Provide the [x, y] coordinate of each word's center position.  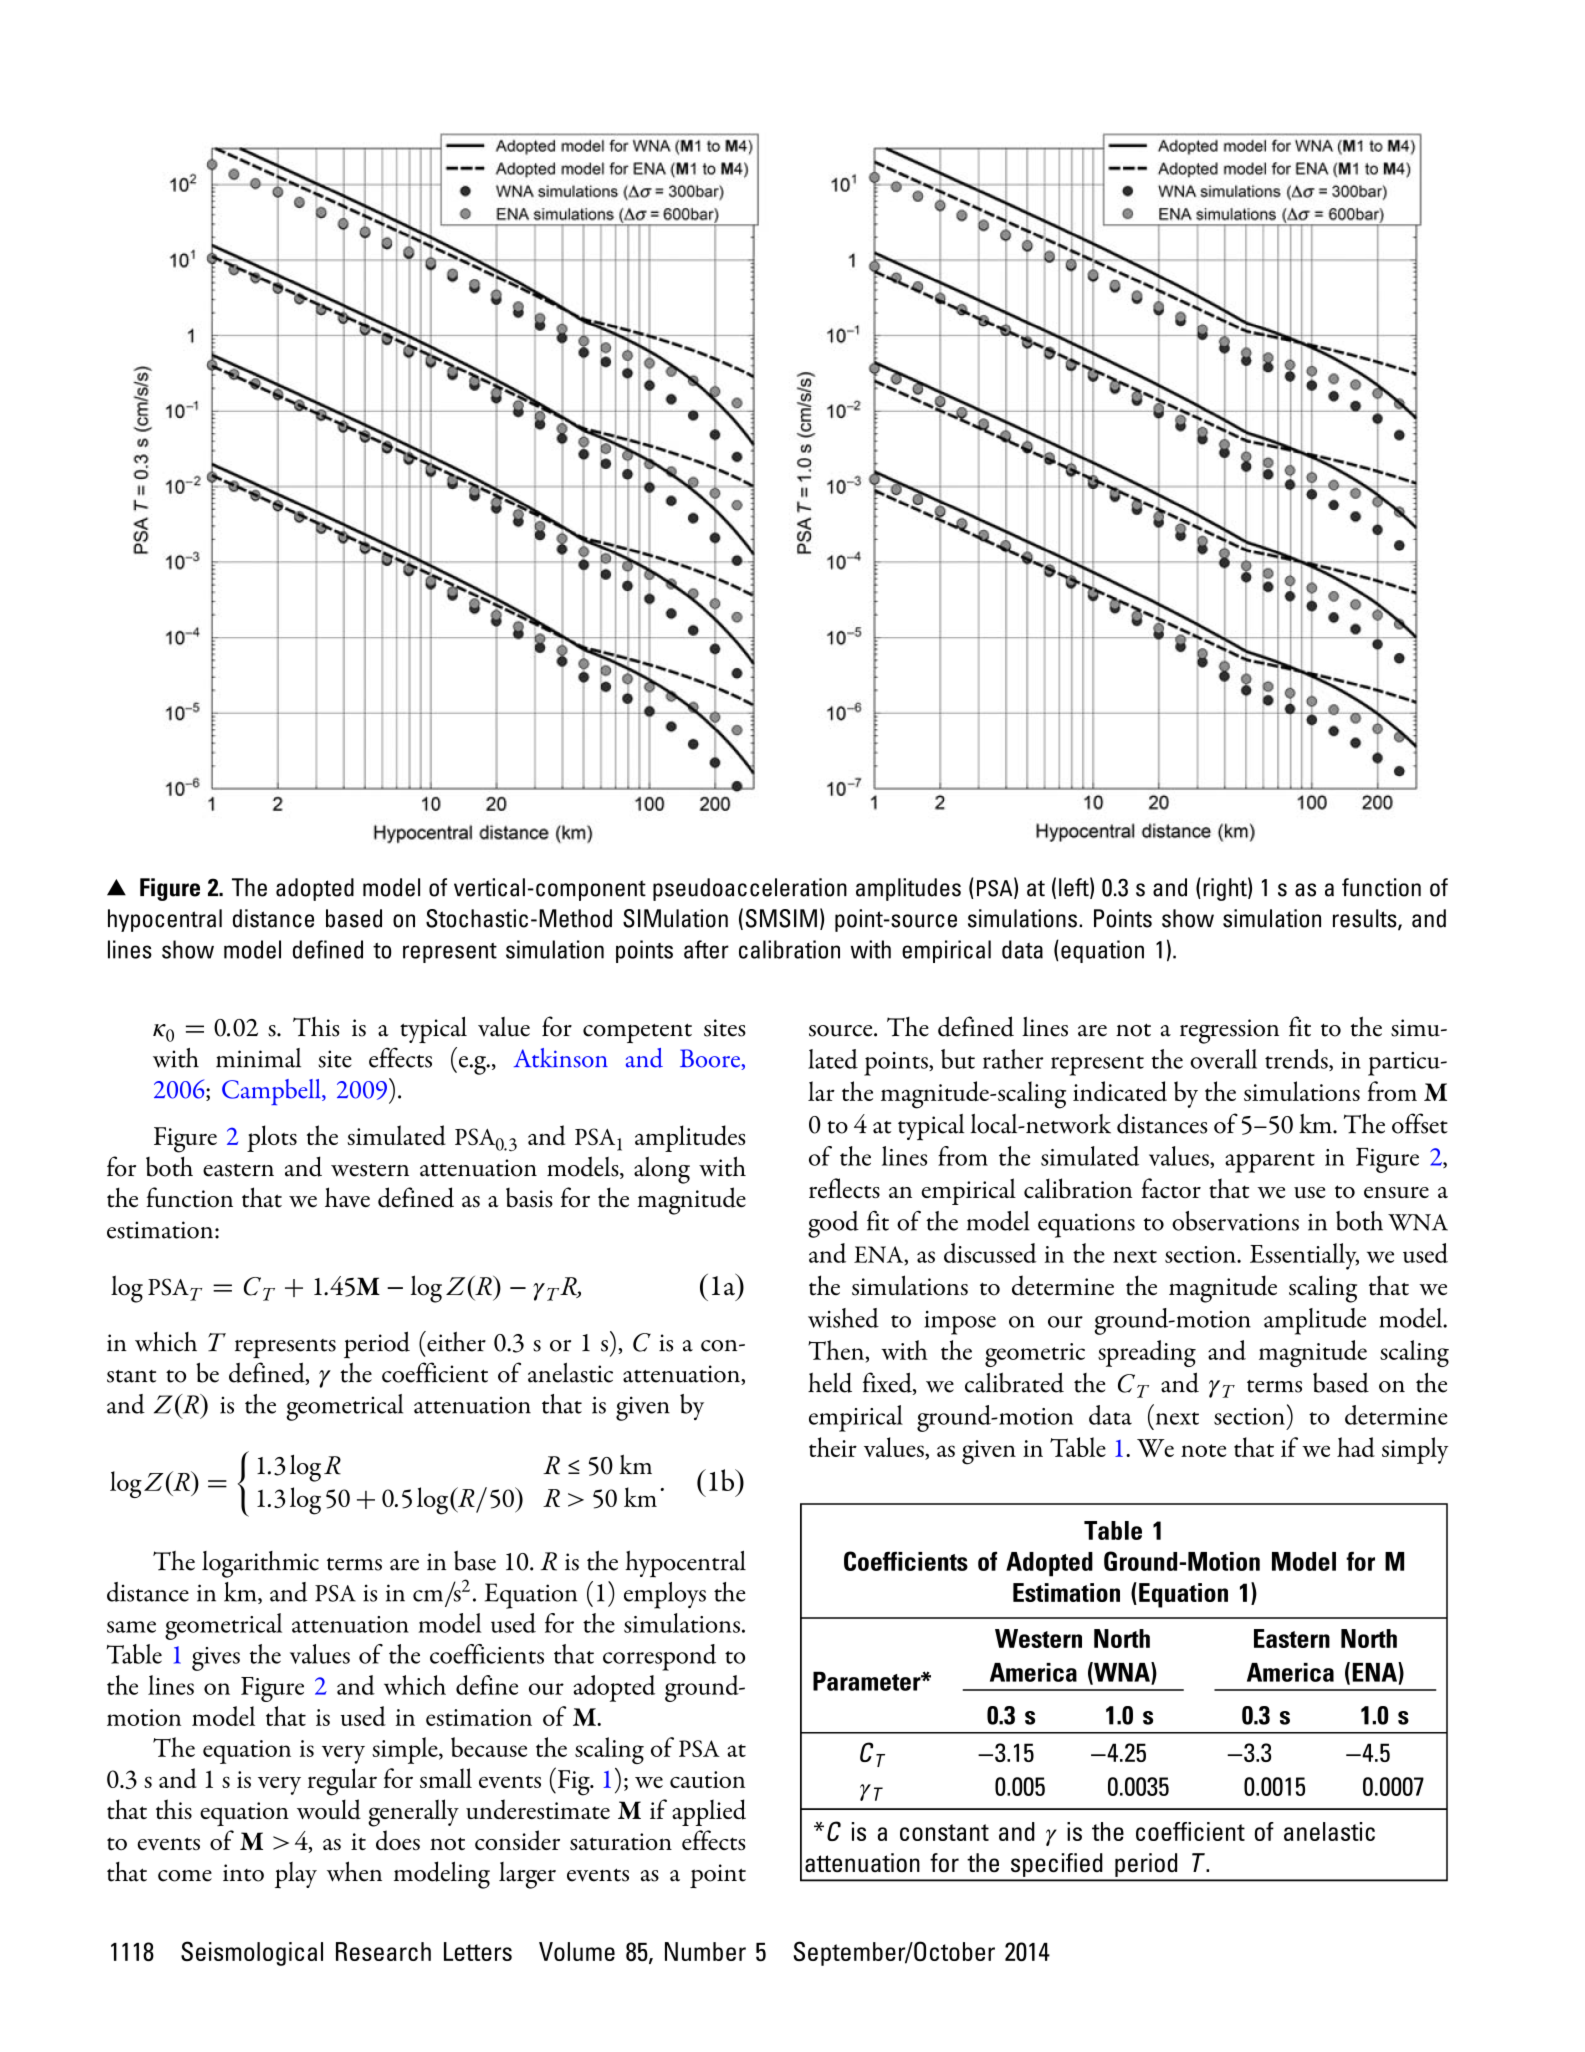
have [347, 1197]
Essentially [1304, 1256]
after [706, 949]
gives [216, 1659]
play [296, 1875]
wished [843, 1318]
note [1203, 1450]
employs [665, 1595]
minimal [258, 1058]
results [1366, 919]
